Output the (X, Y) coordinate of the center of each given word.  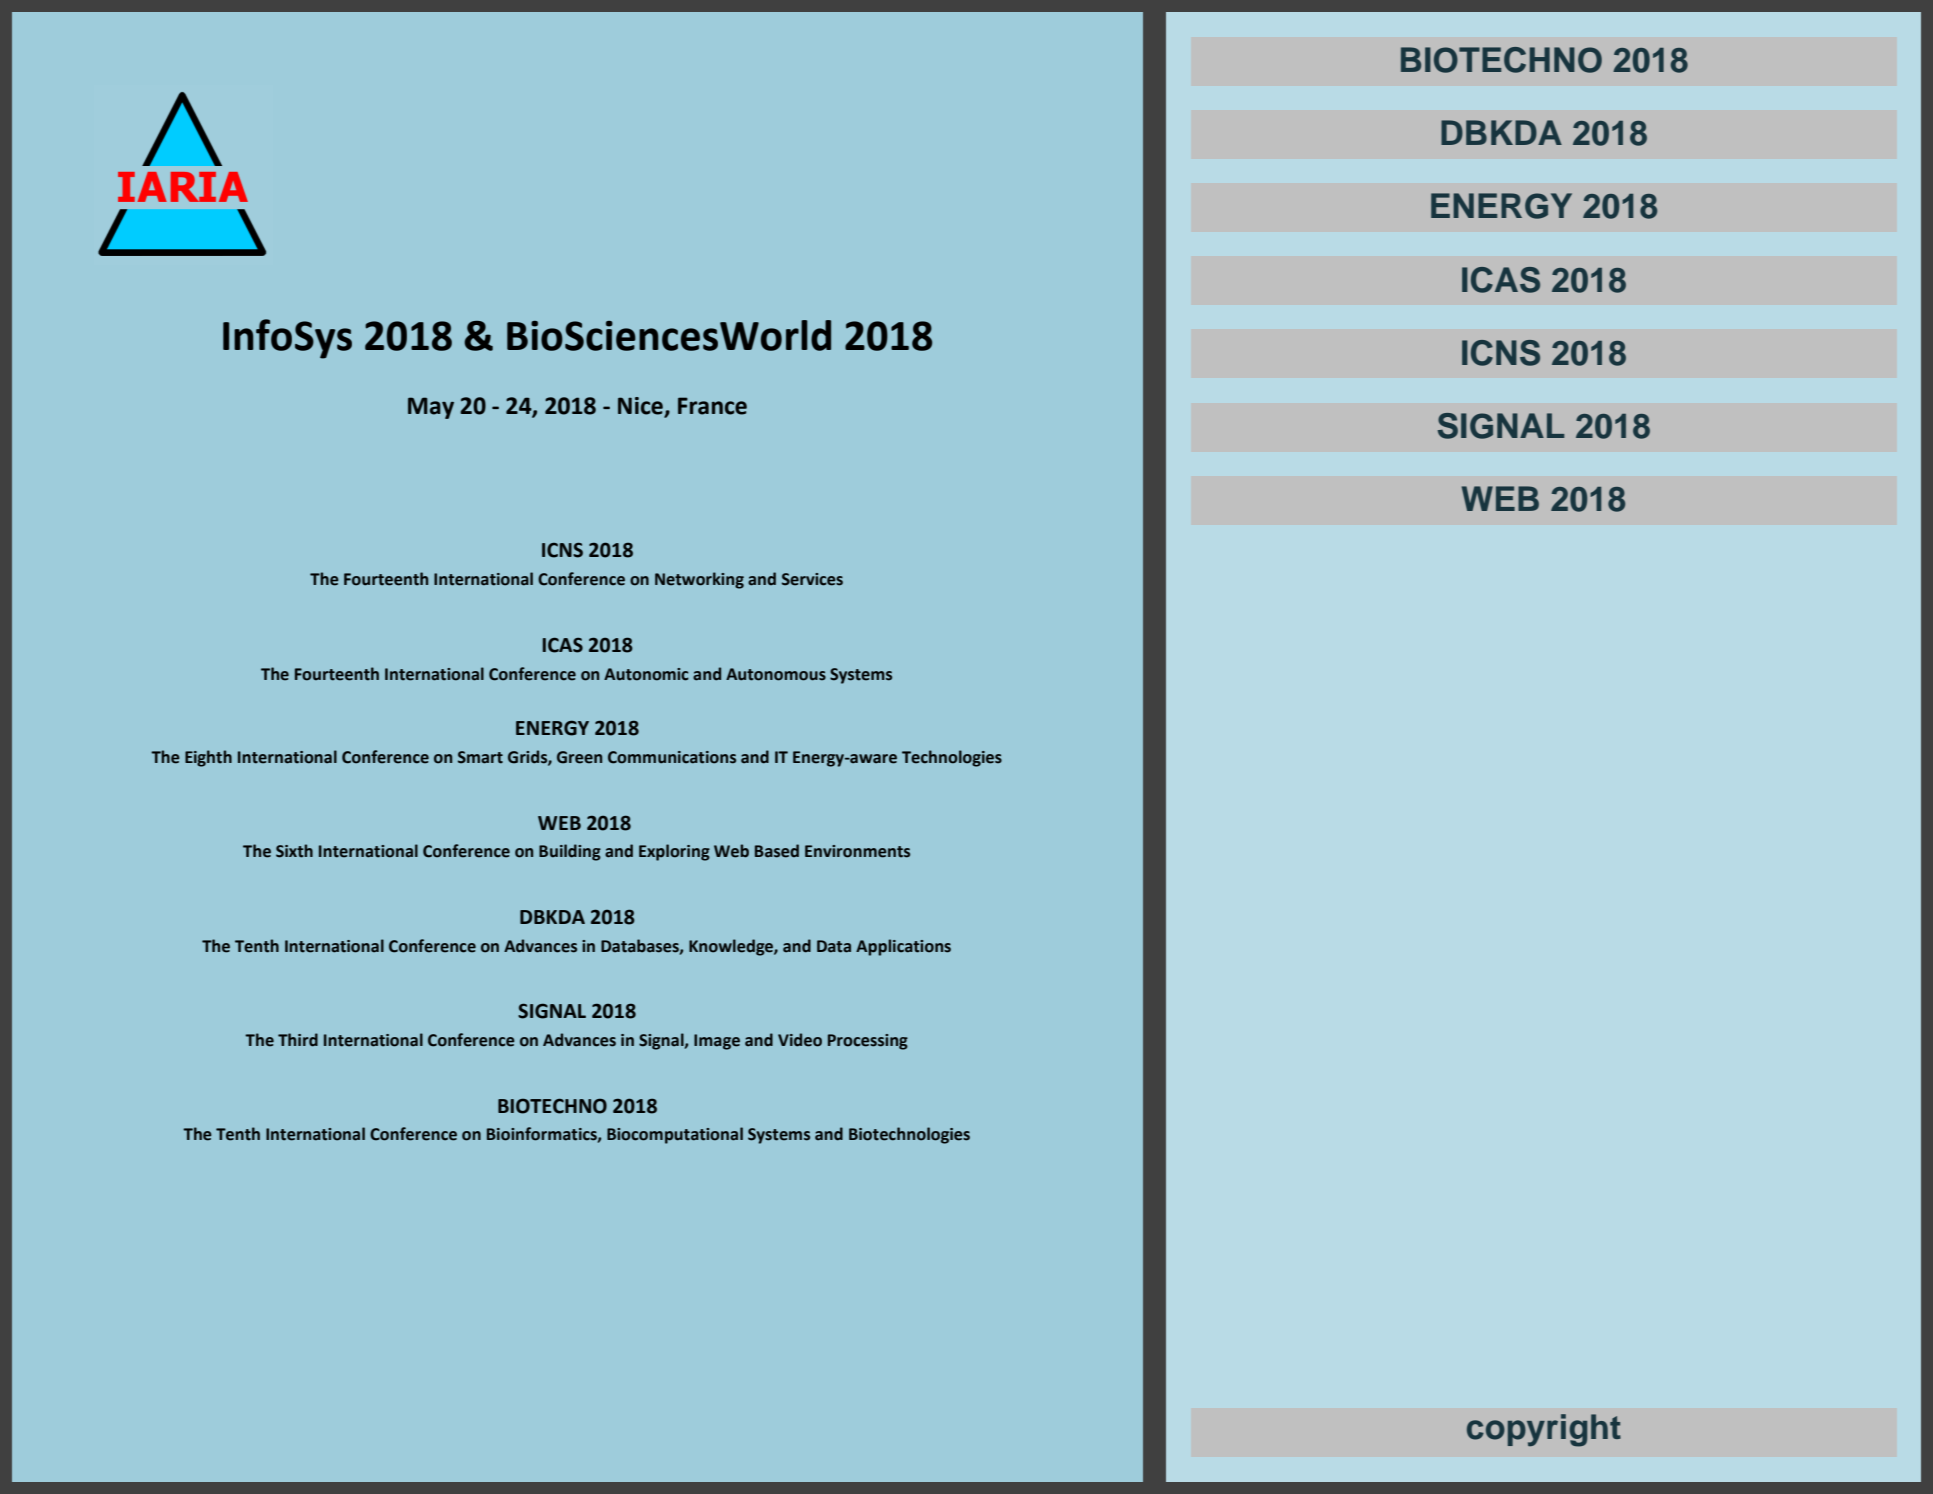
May (431, 408)
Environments (857, 851)
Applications (903, 947)
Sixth (294, 851)
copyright (1544, 1430)
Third (298, 1040)
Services (812, 579)
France (712, 406)
